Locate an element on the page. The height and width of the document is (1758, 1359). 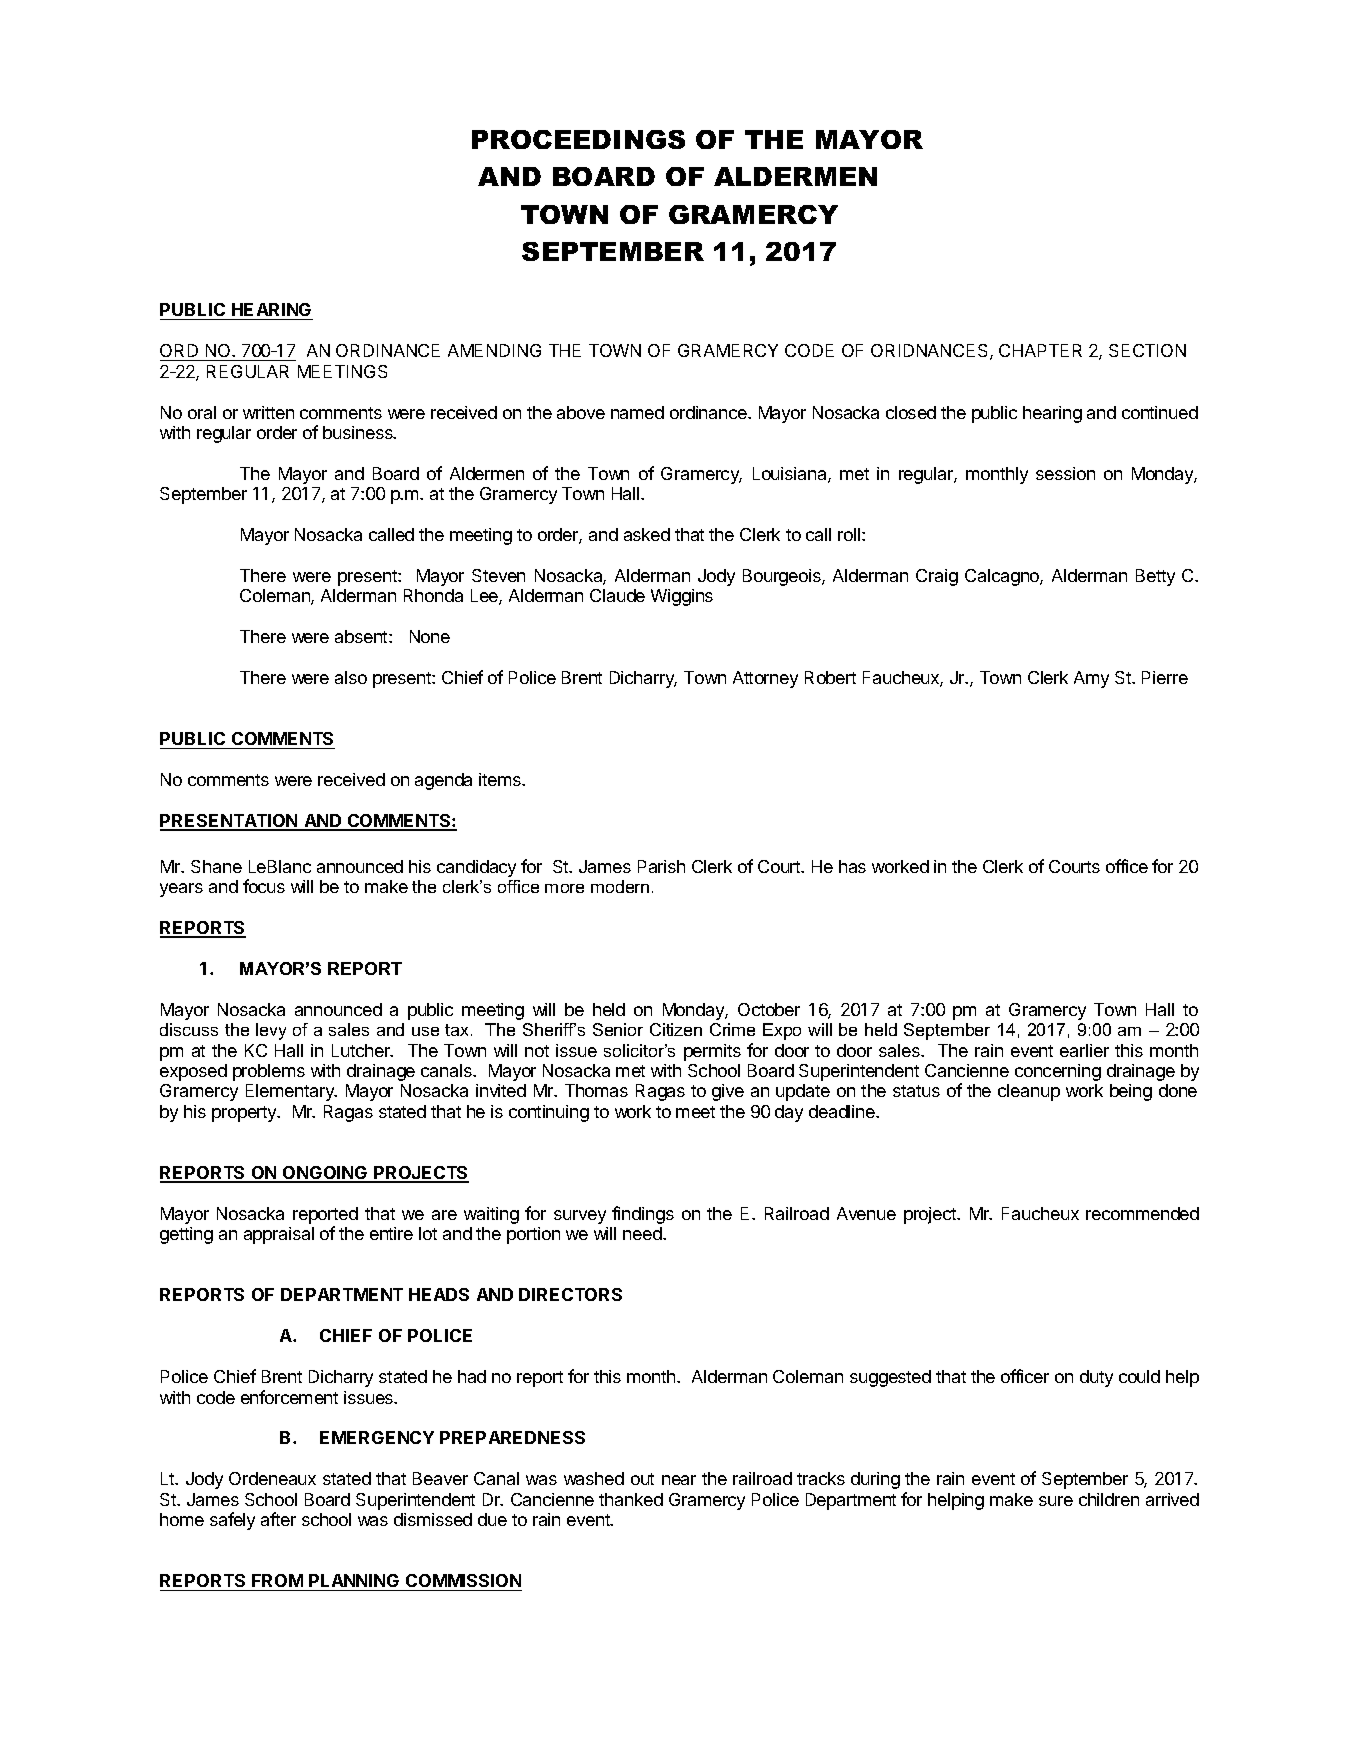
Citizen is located at coordinates (676, 1029).
